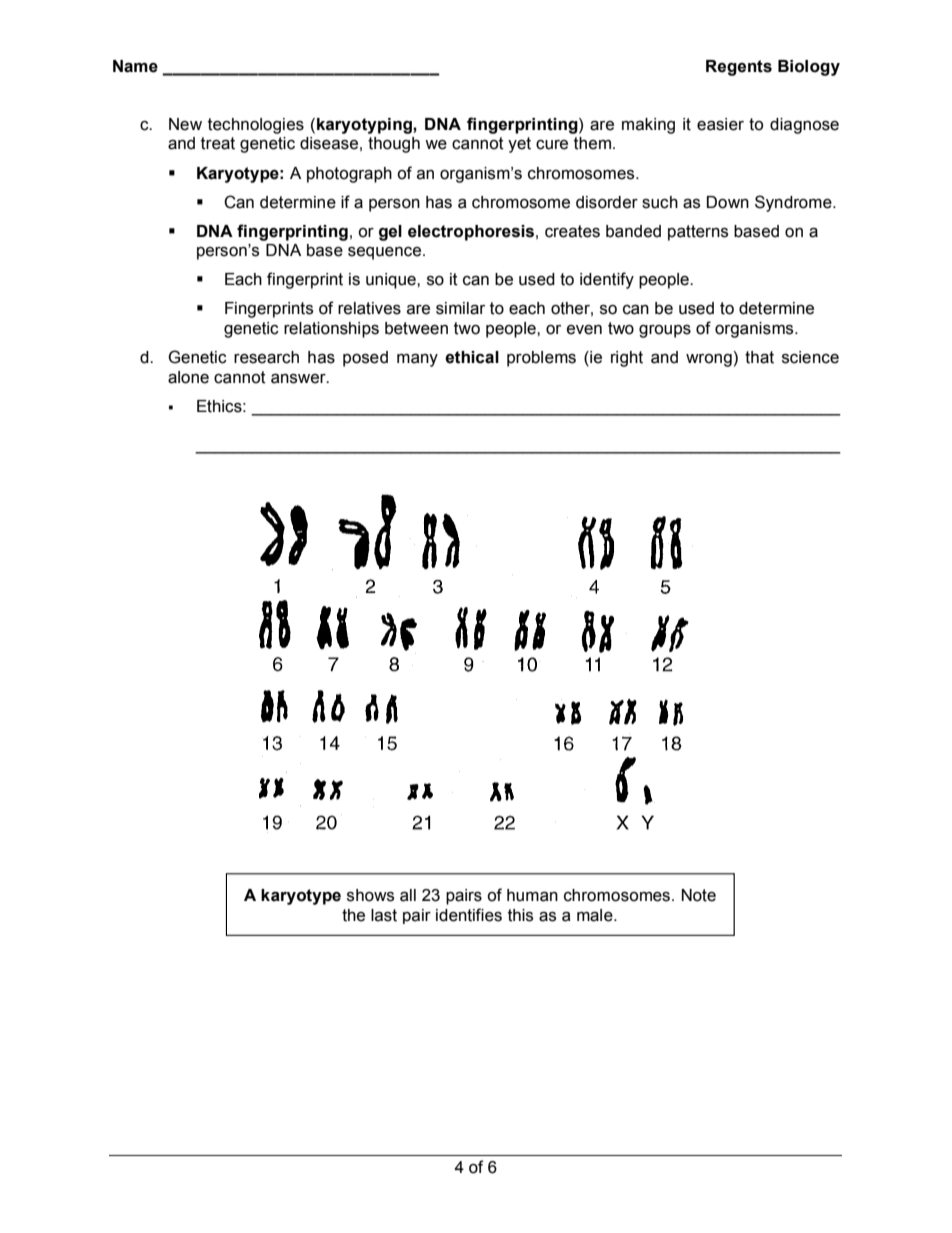 This screenshot has height=1233, width=952. I want to click on yet, so click(519, 145).
